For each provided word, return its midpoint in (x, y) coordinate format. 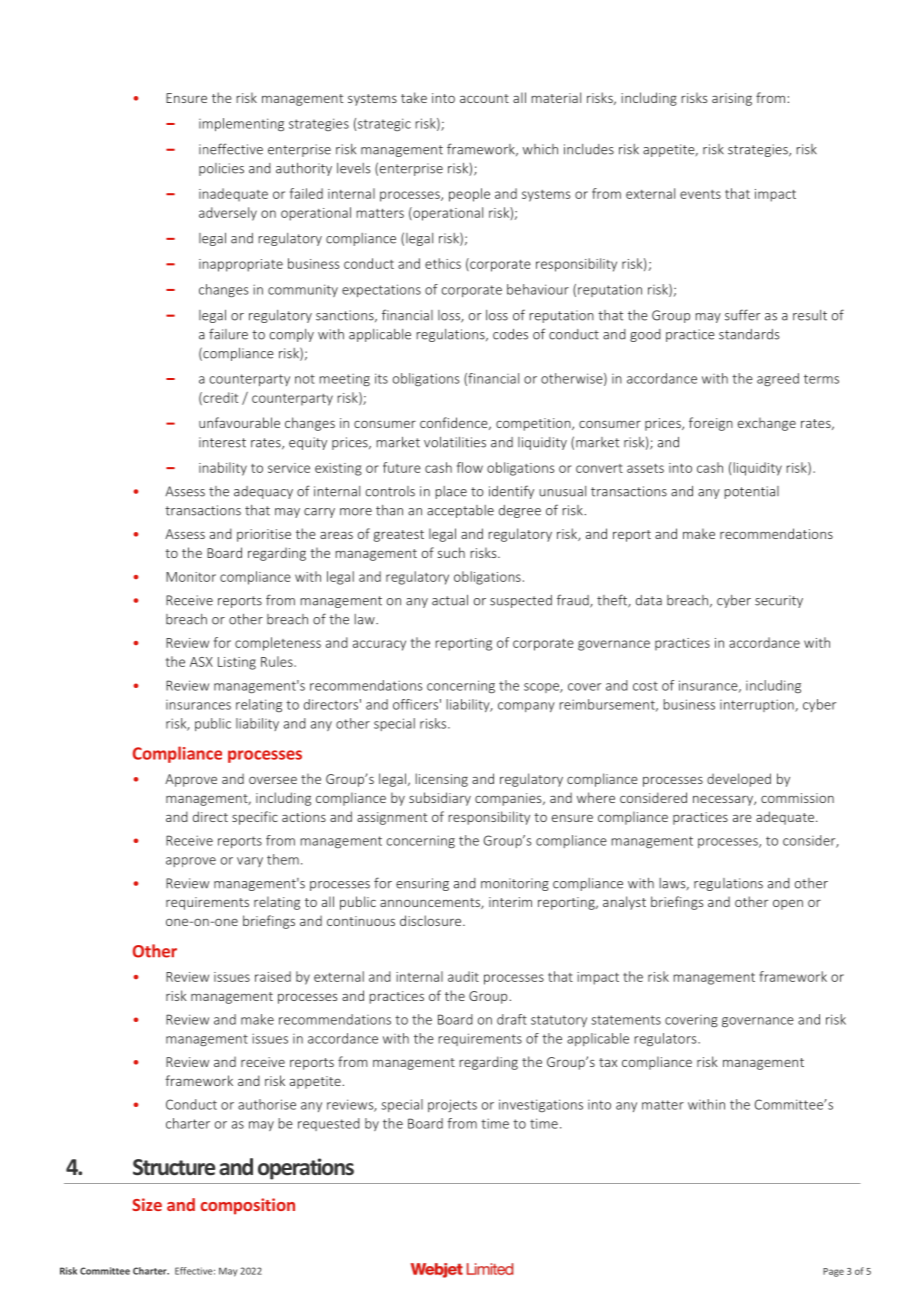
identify (511, 492)
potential (751, 492)
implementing (241, 124)
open (788, 904)
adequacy (263, 492)
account (484, 98)
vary (250, 862)
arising (732, 99)
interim (510, 902)
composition (247, 1206)
